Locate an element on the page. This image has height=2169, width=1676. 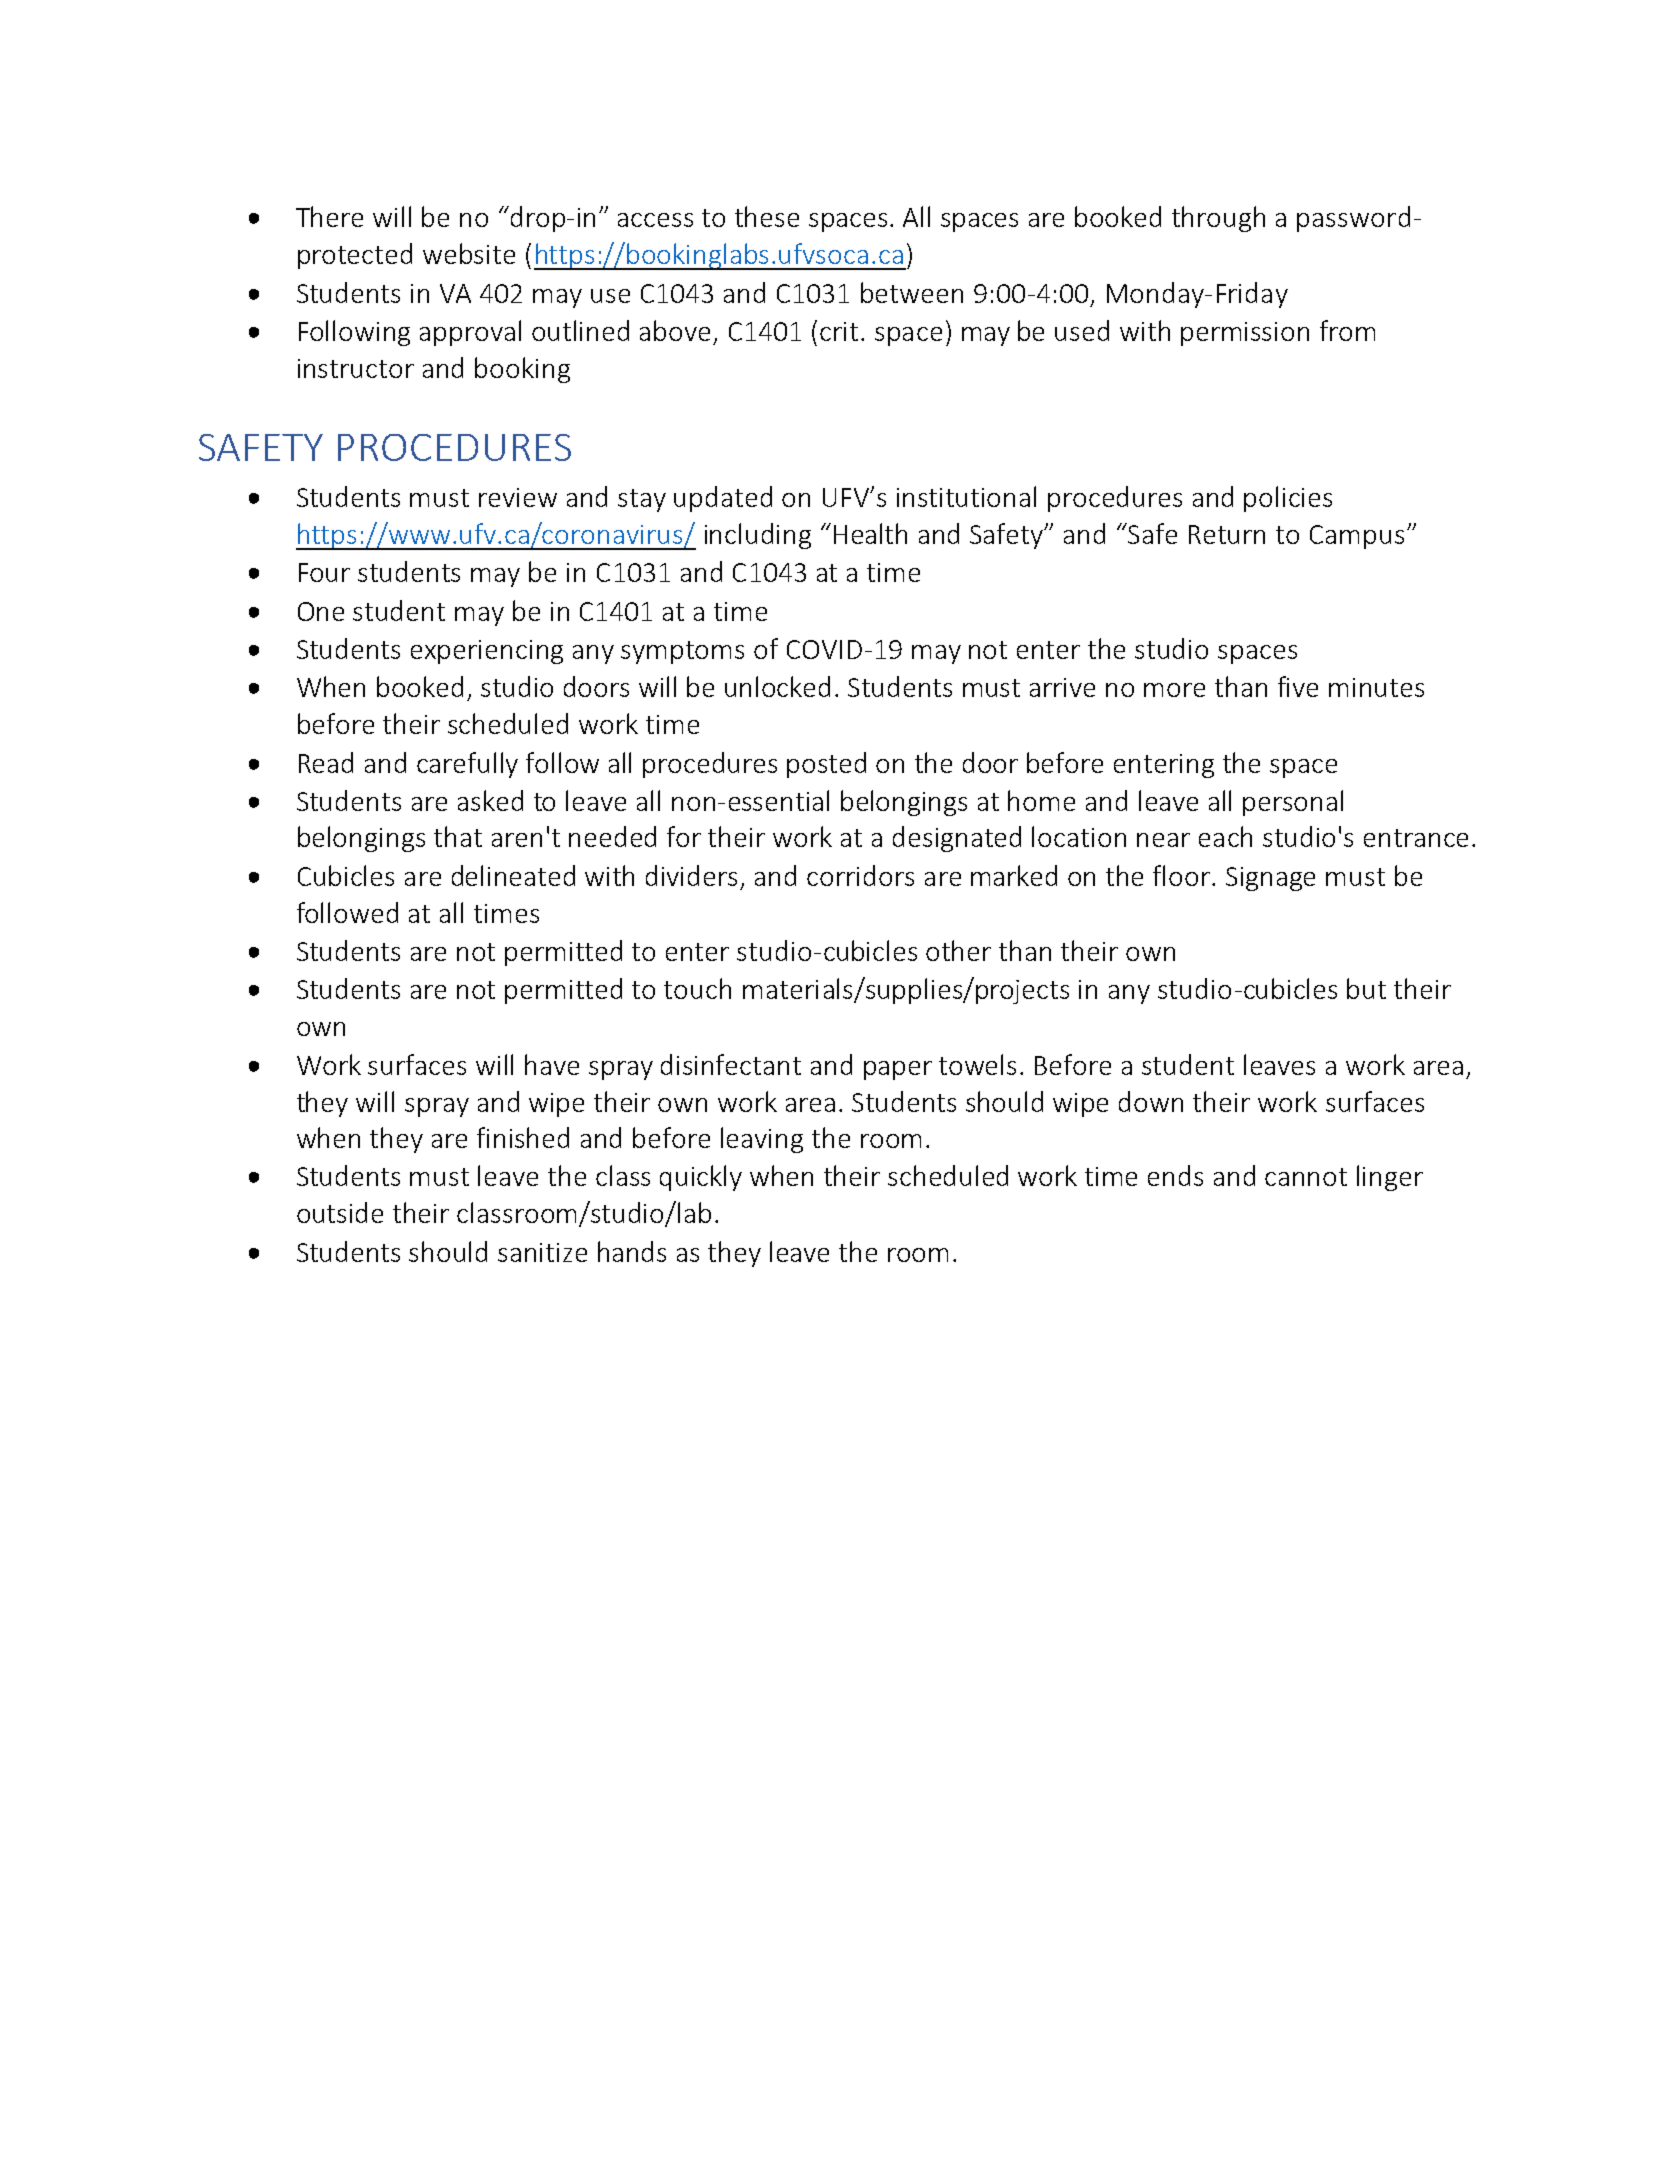
sanitize is located at coordinates (542, 1252).
